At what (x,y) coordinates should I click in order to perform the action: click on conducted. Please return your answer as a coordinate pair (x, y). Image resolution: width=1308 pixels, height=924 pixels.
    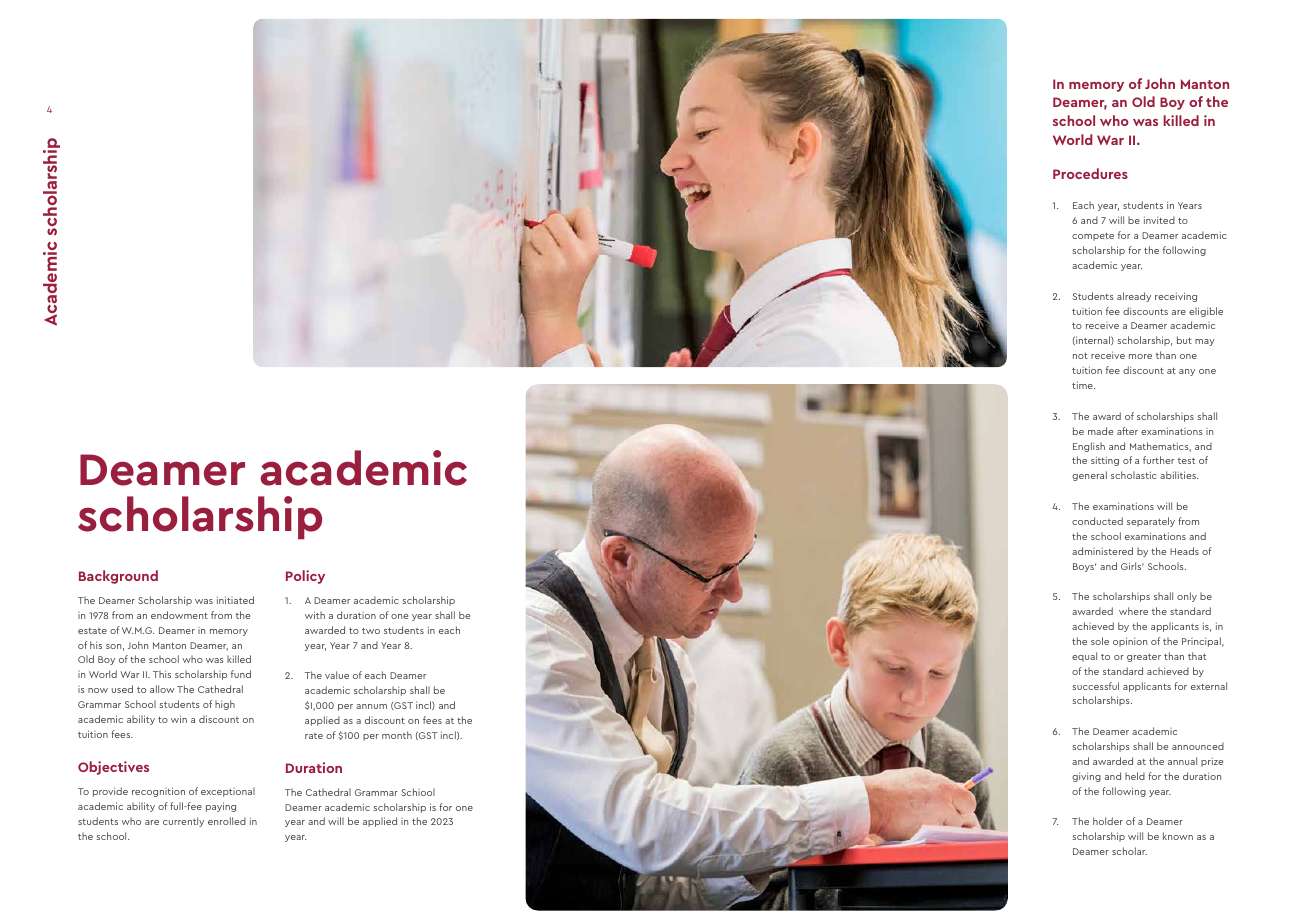
    Looking at the image, I should click on (1097, 521).
